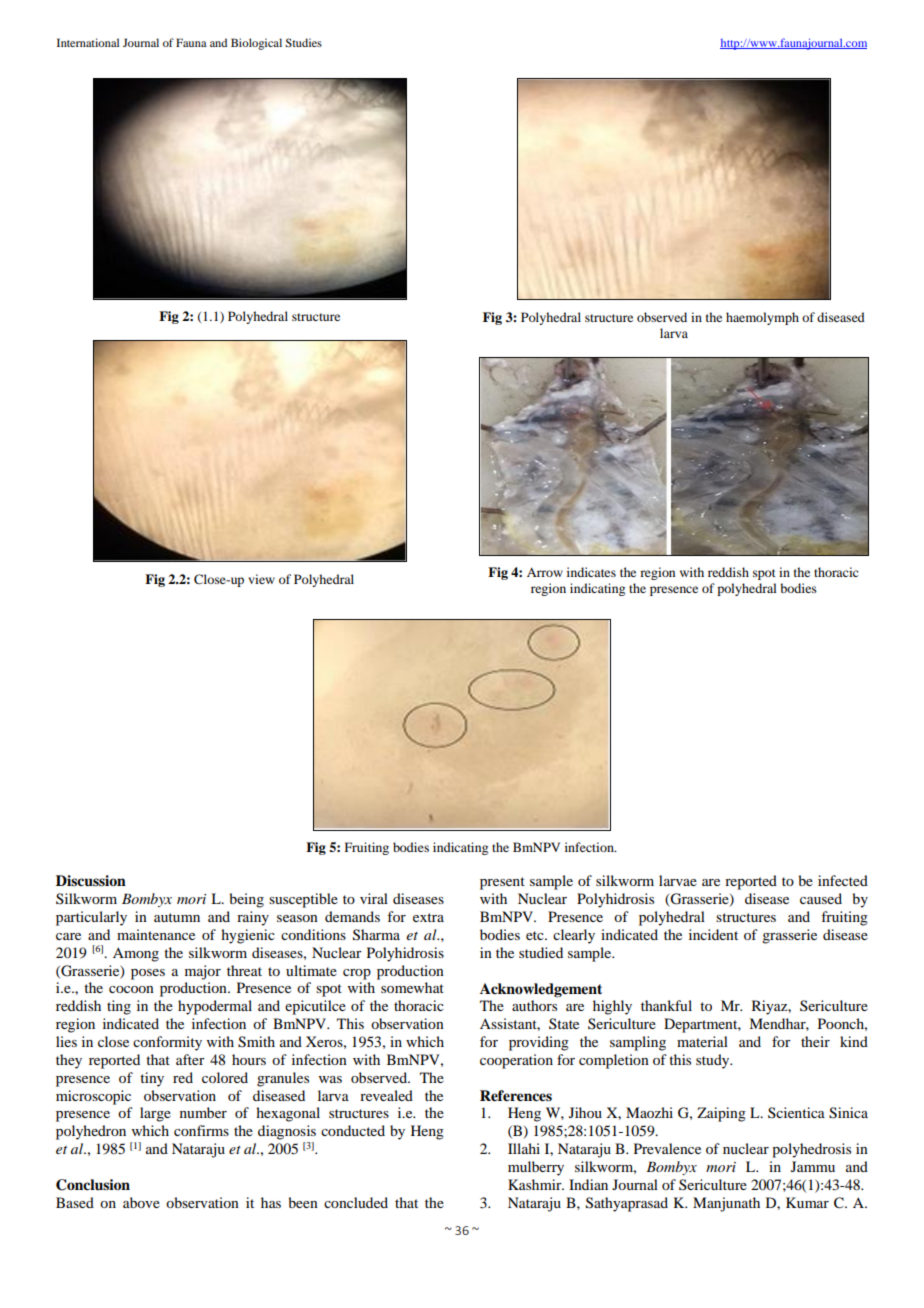 This screenshot has width=924, height=1308. What do you see at coordinates (762, 318) in the screenshot?
I see `haemolymph` at bounding box center [762, 318].
